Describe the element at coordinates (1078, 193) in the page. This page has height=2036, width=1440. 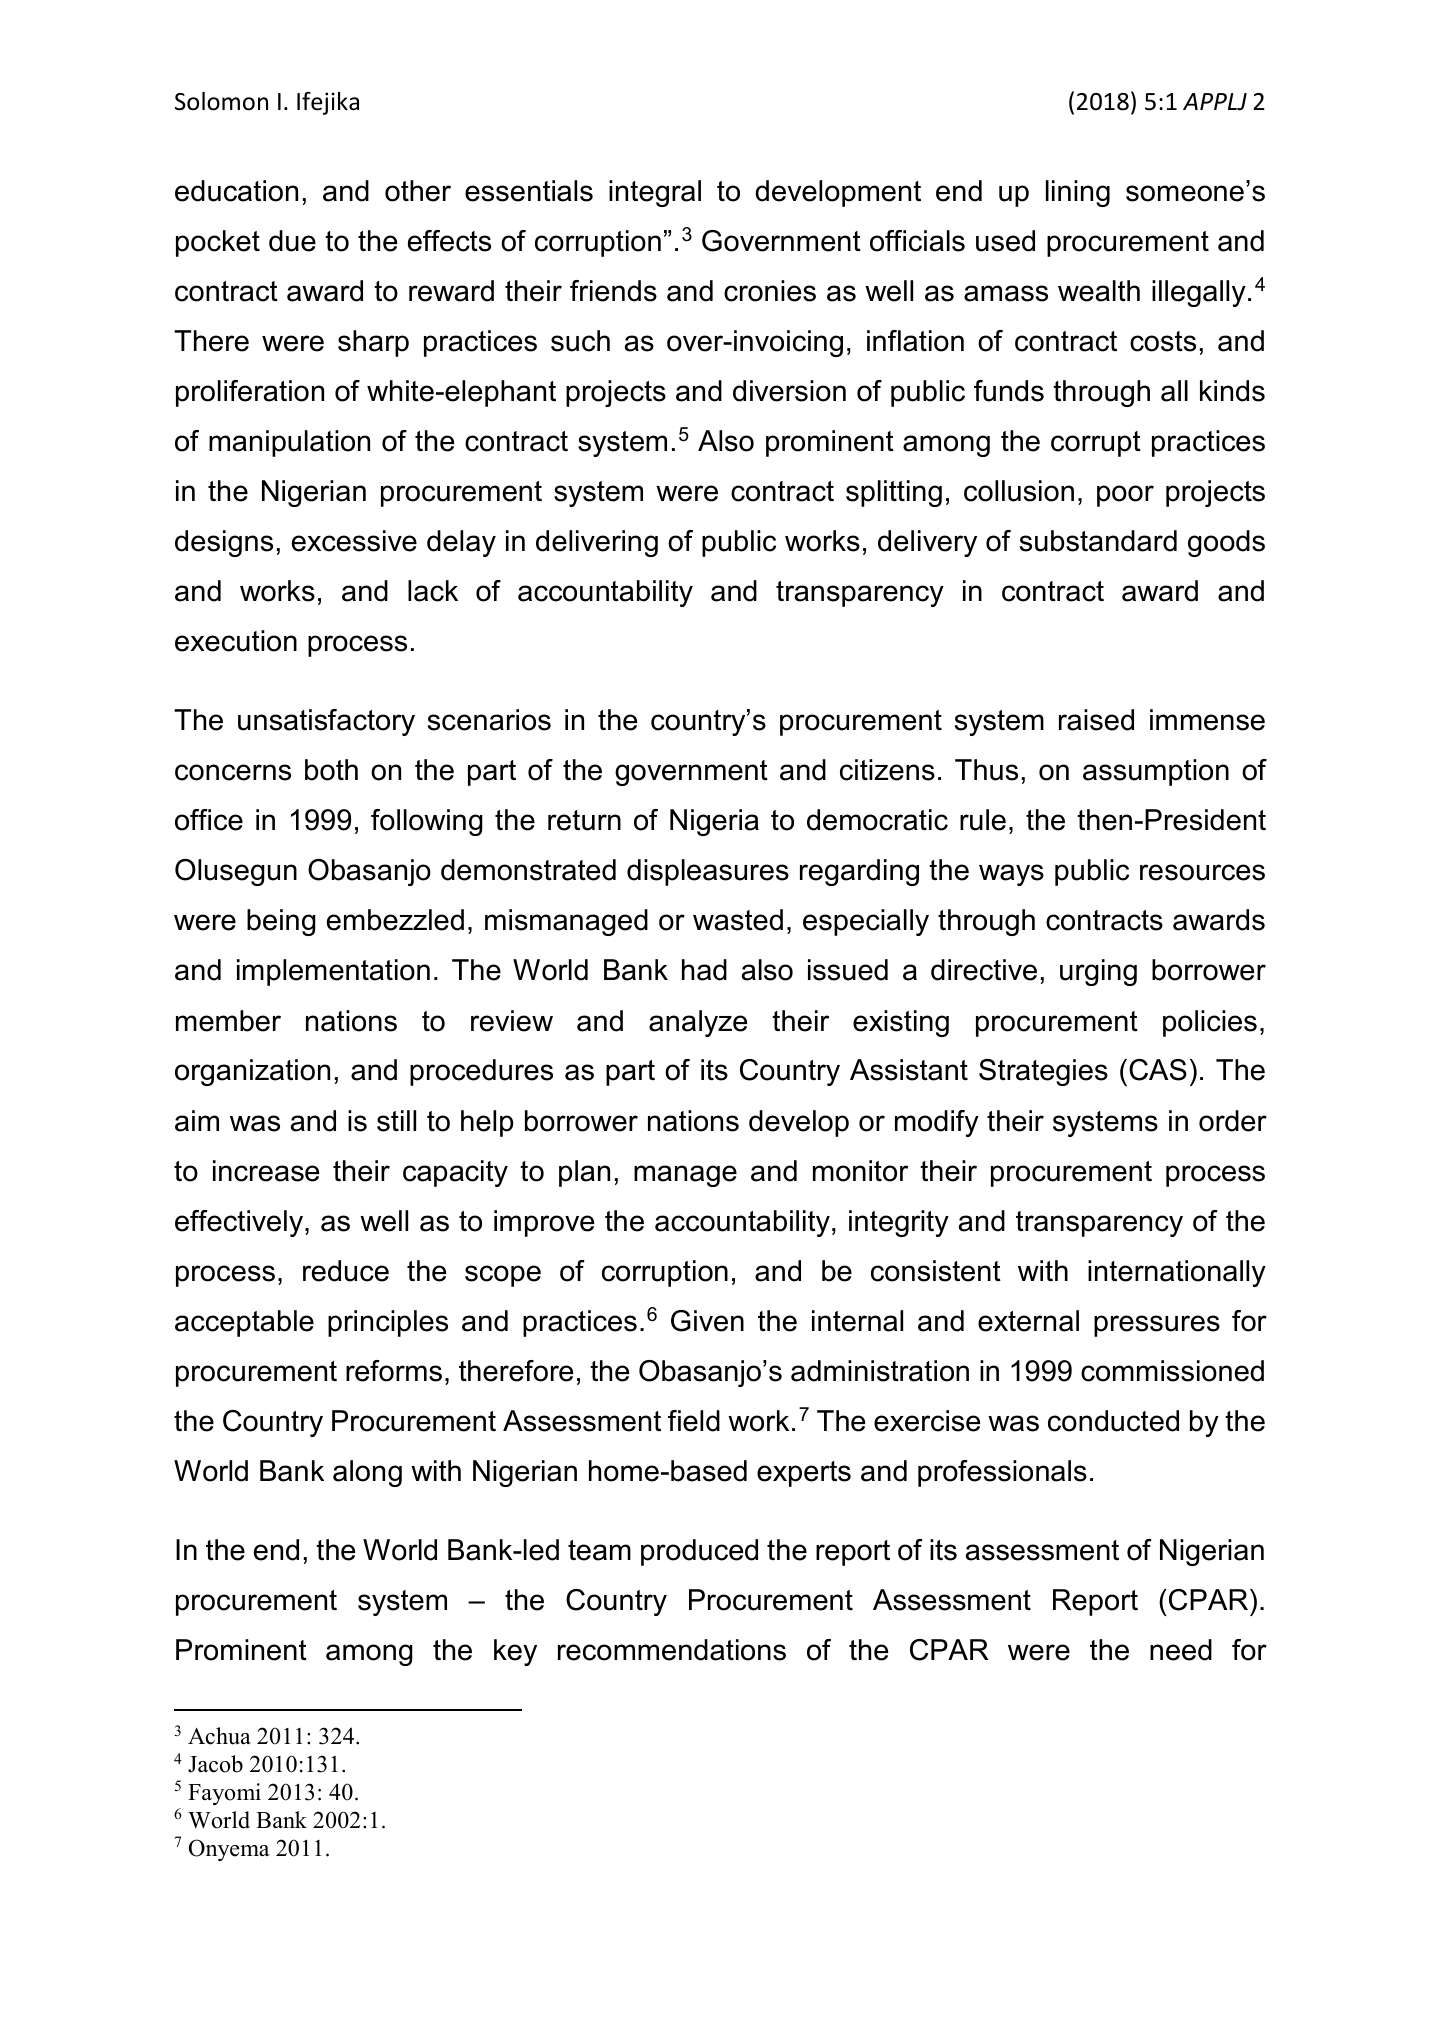
I see `lining` at that location.
